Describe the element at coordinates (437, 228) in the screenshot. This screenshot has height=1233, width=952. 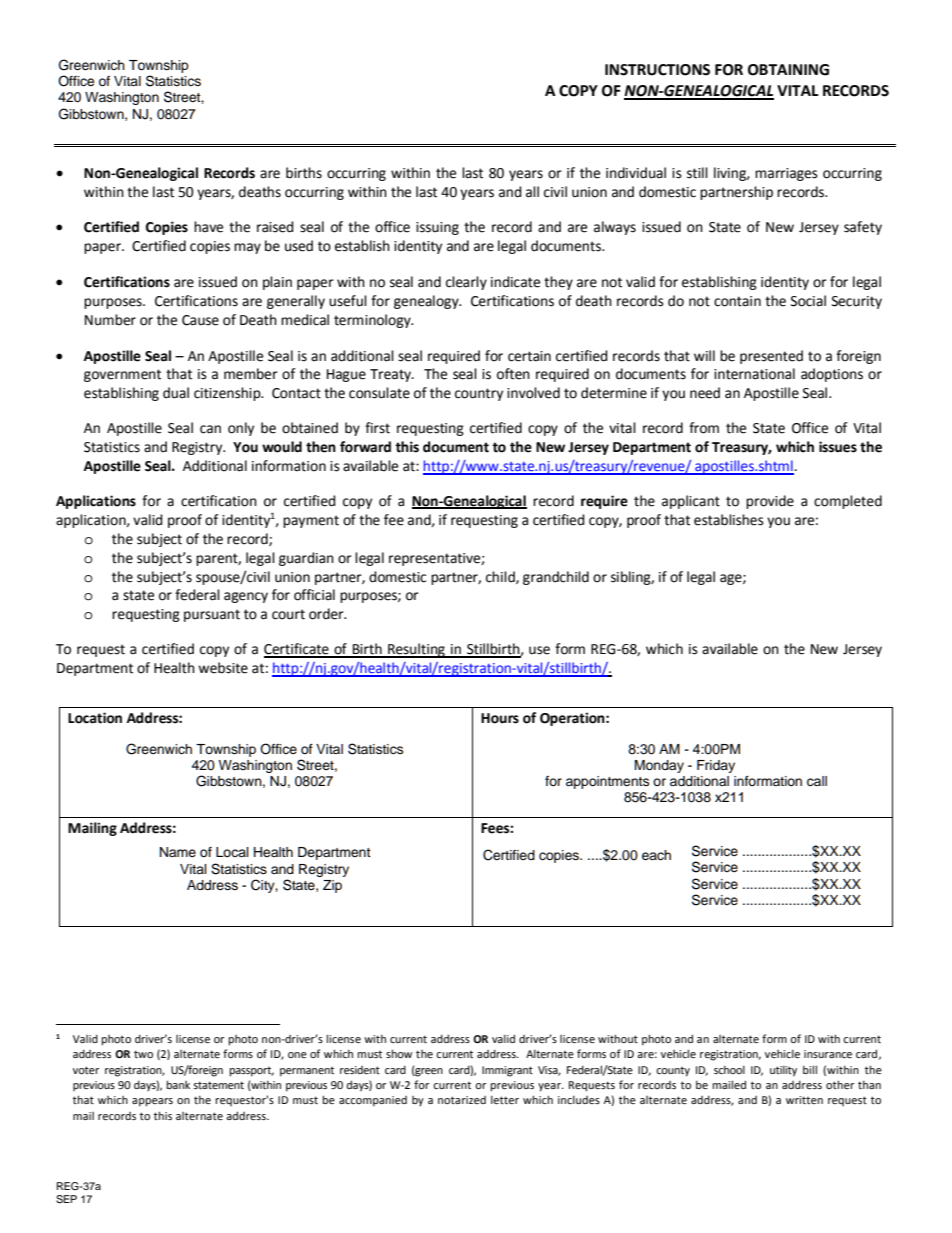
I see `issuing` at that location.
